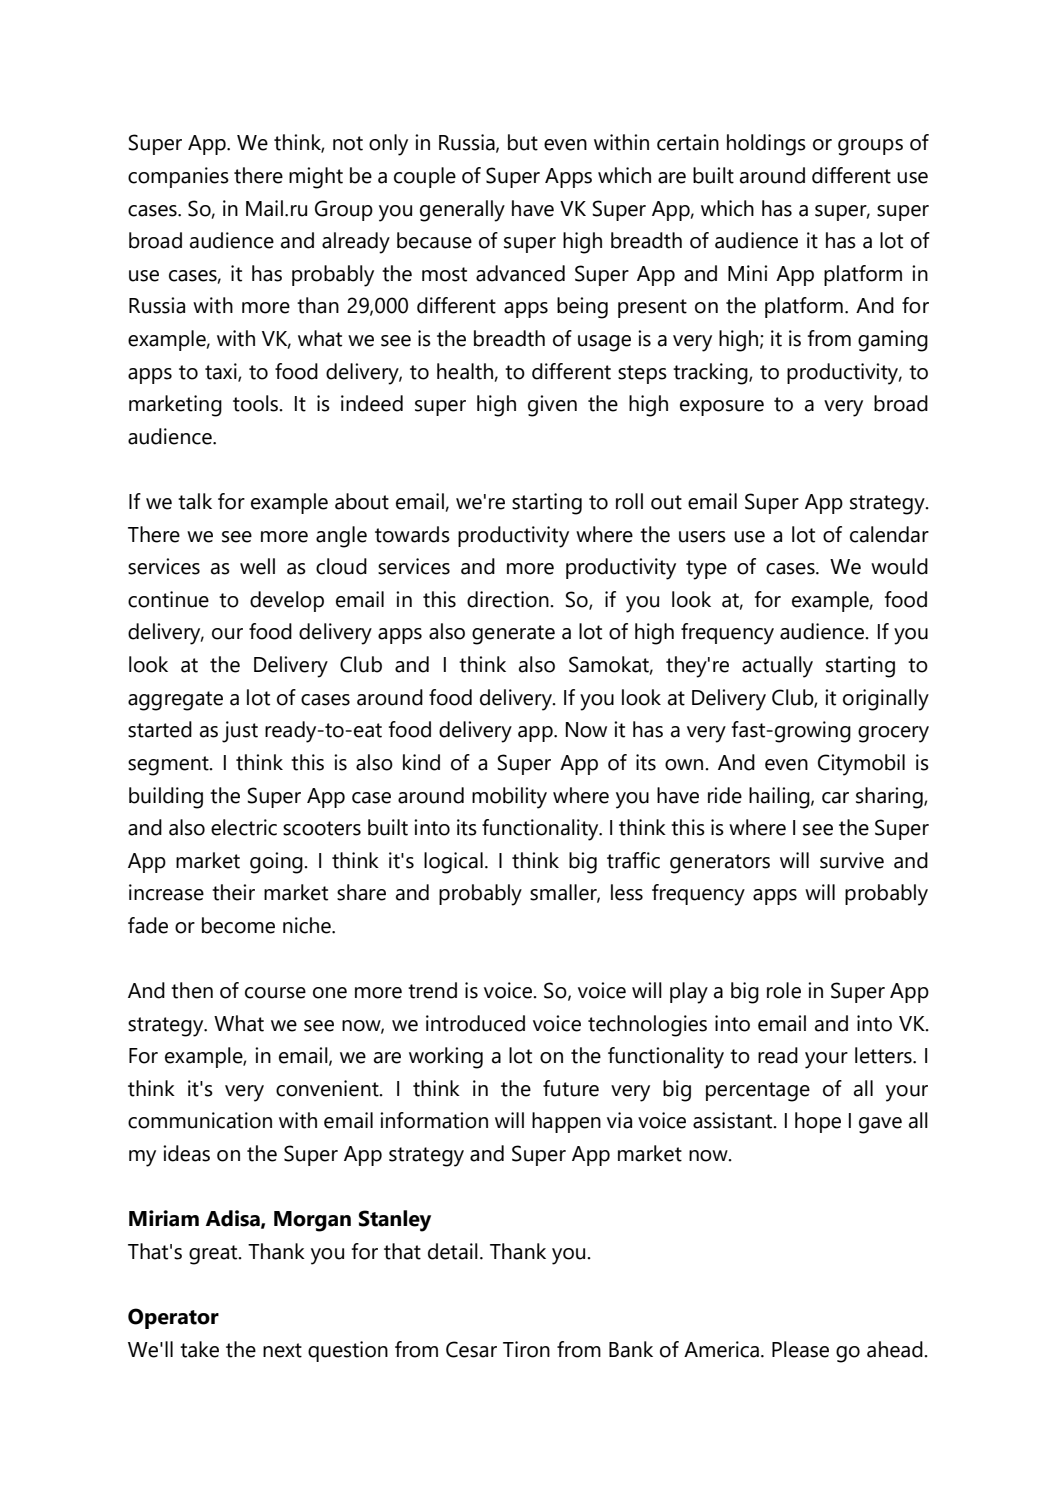 This screenshot has height=1495, width=1057. I want to click on generate, so click(513, 635).
